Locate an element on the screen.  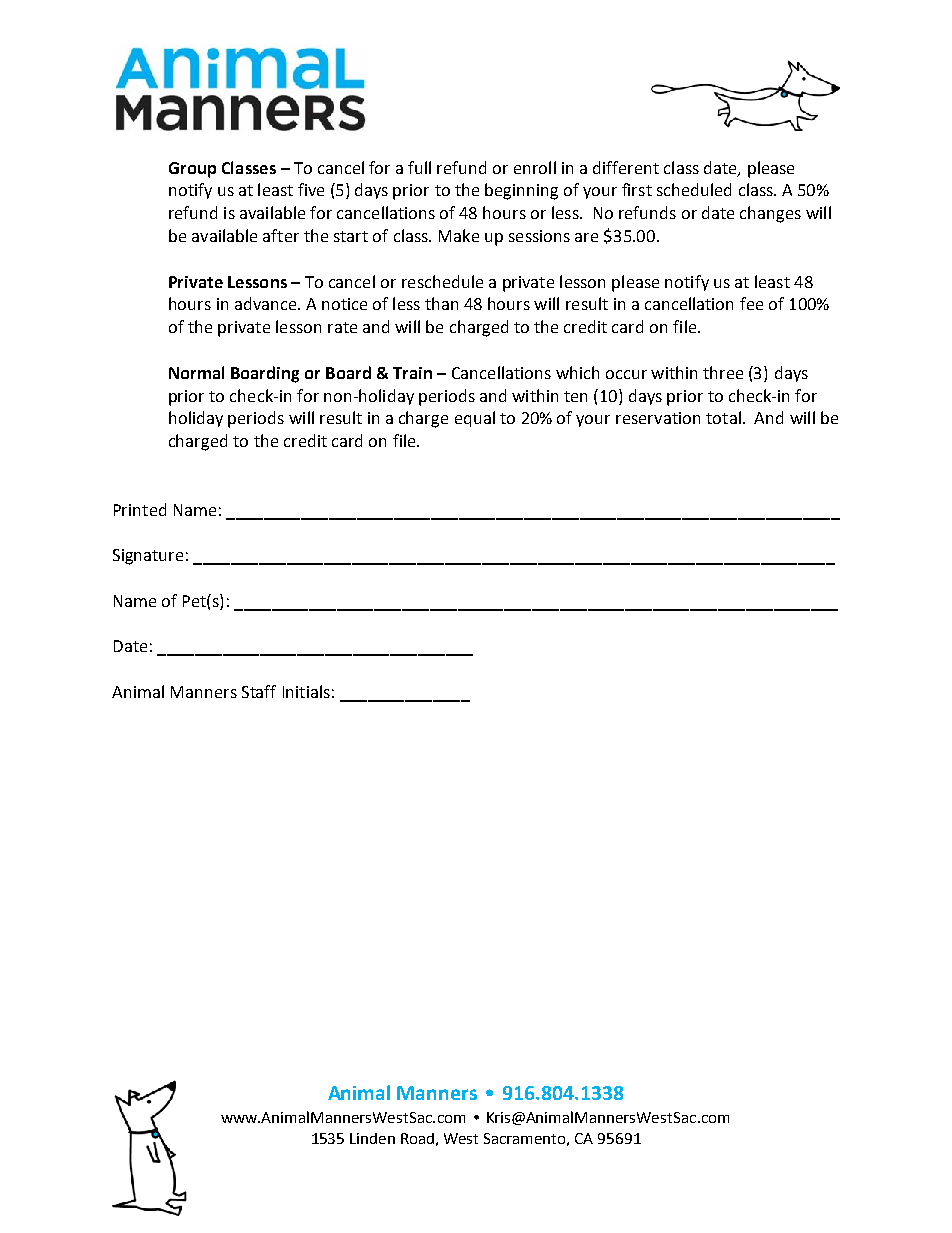
scheduled is located at coordinates (694, 189).
